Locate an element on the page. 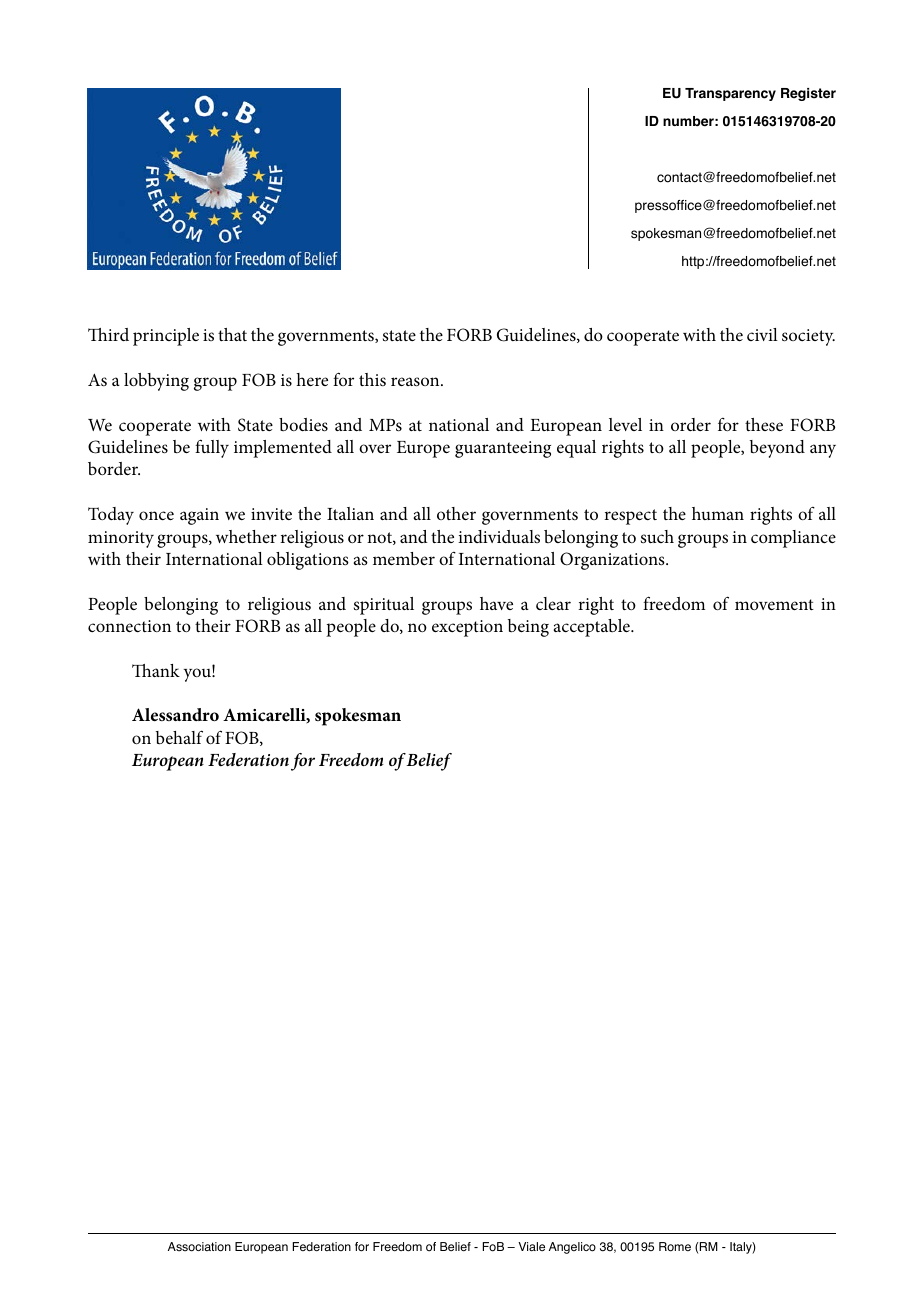 The width and height of the page is (924, 1308). Transparency is located at coordinates (730, 94).
